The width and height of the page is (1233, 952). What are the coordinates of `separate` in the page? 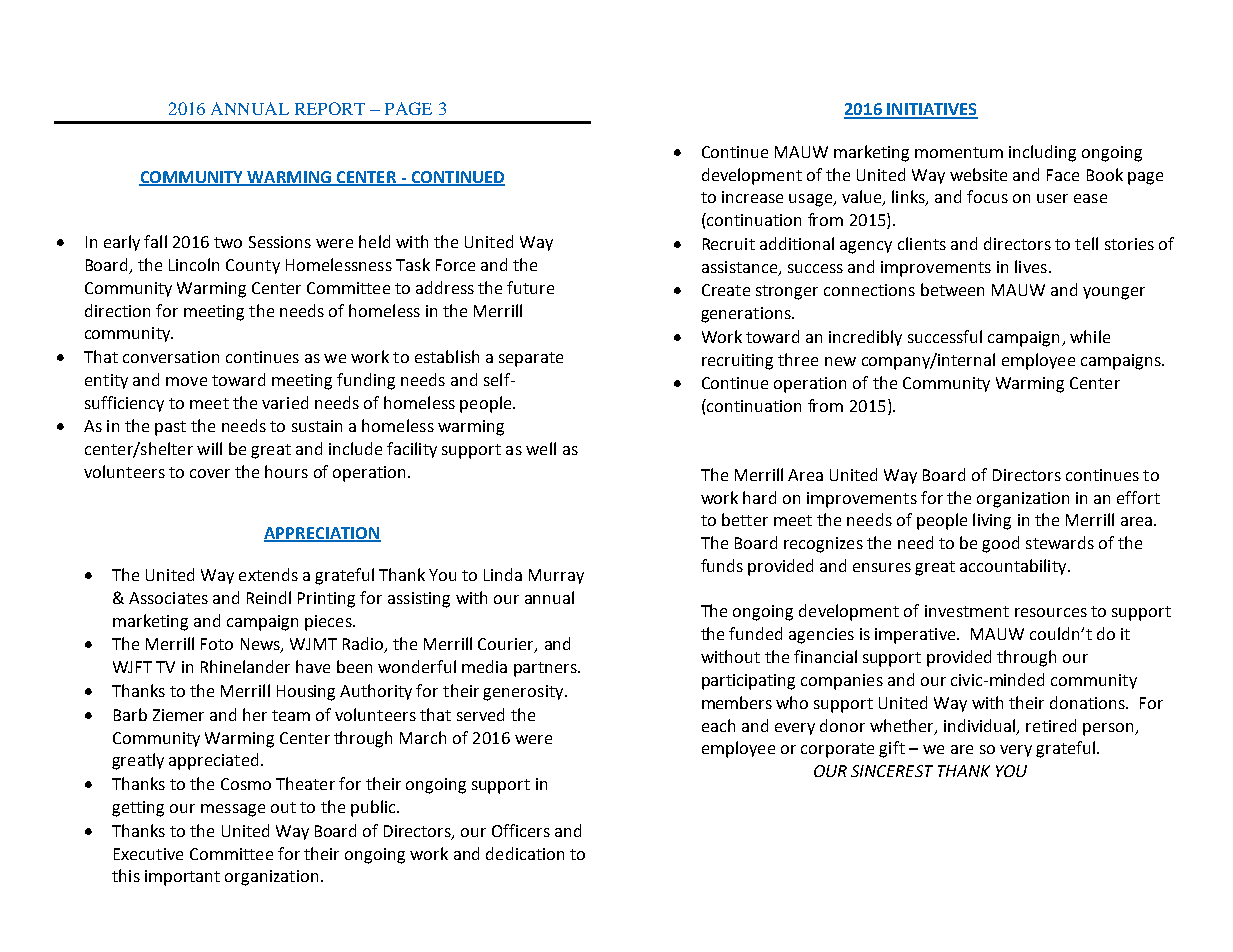 It's located at (531, 359).
